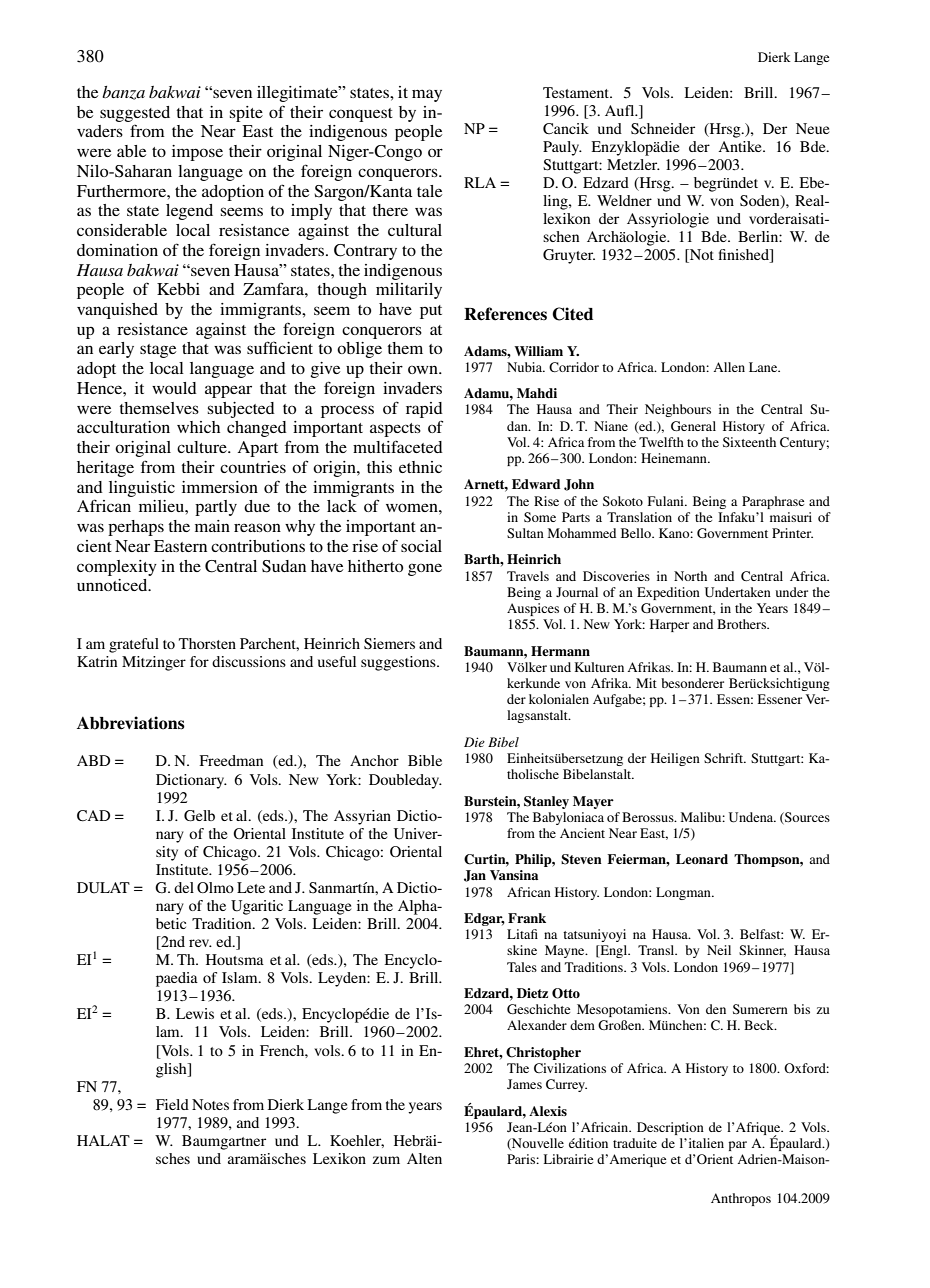  Describe the element at coordinates (405, 781) in the screenshot. I see `Doubleday` at that location.
